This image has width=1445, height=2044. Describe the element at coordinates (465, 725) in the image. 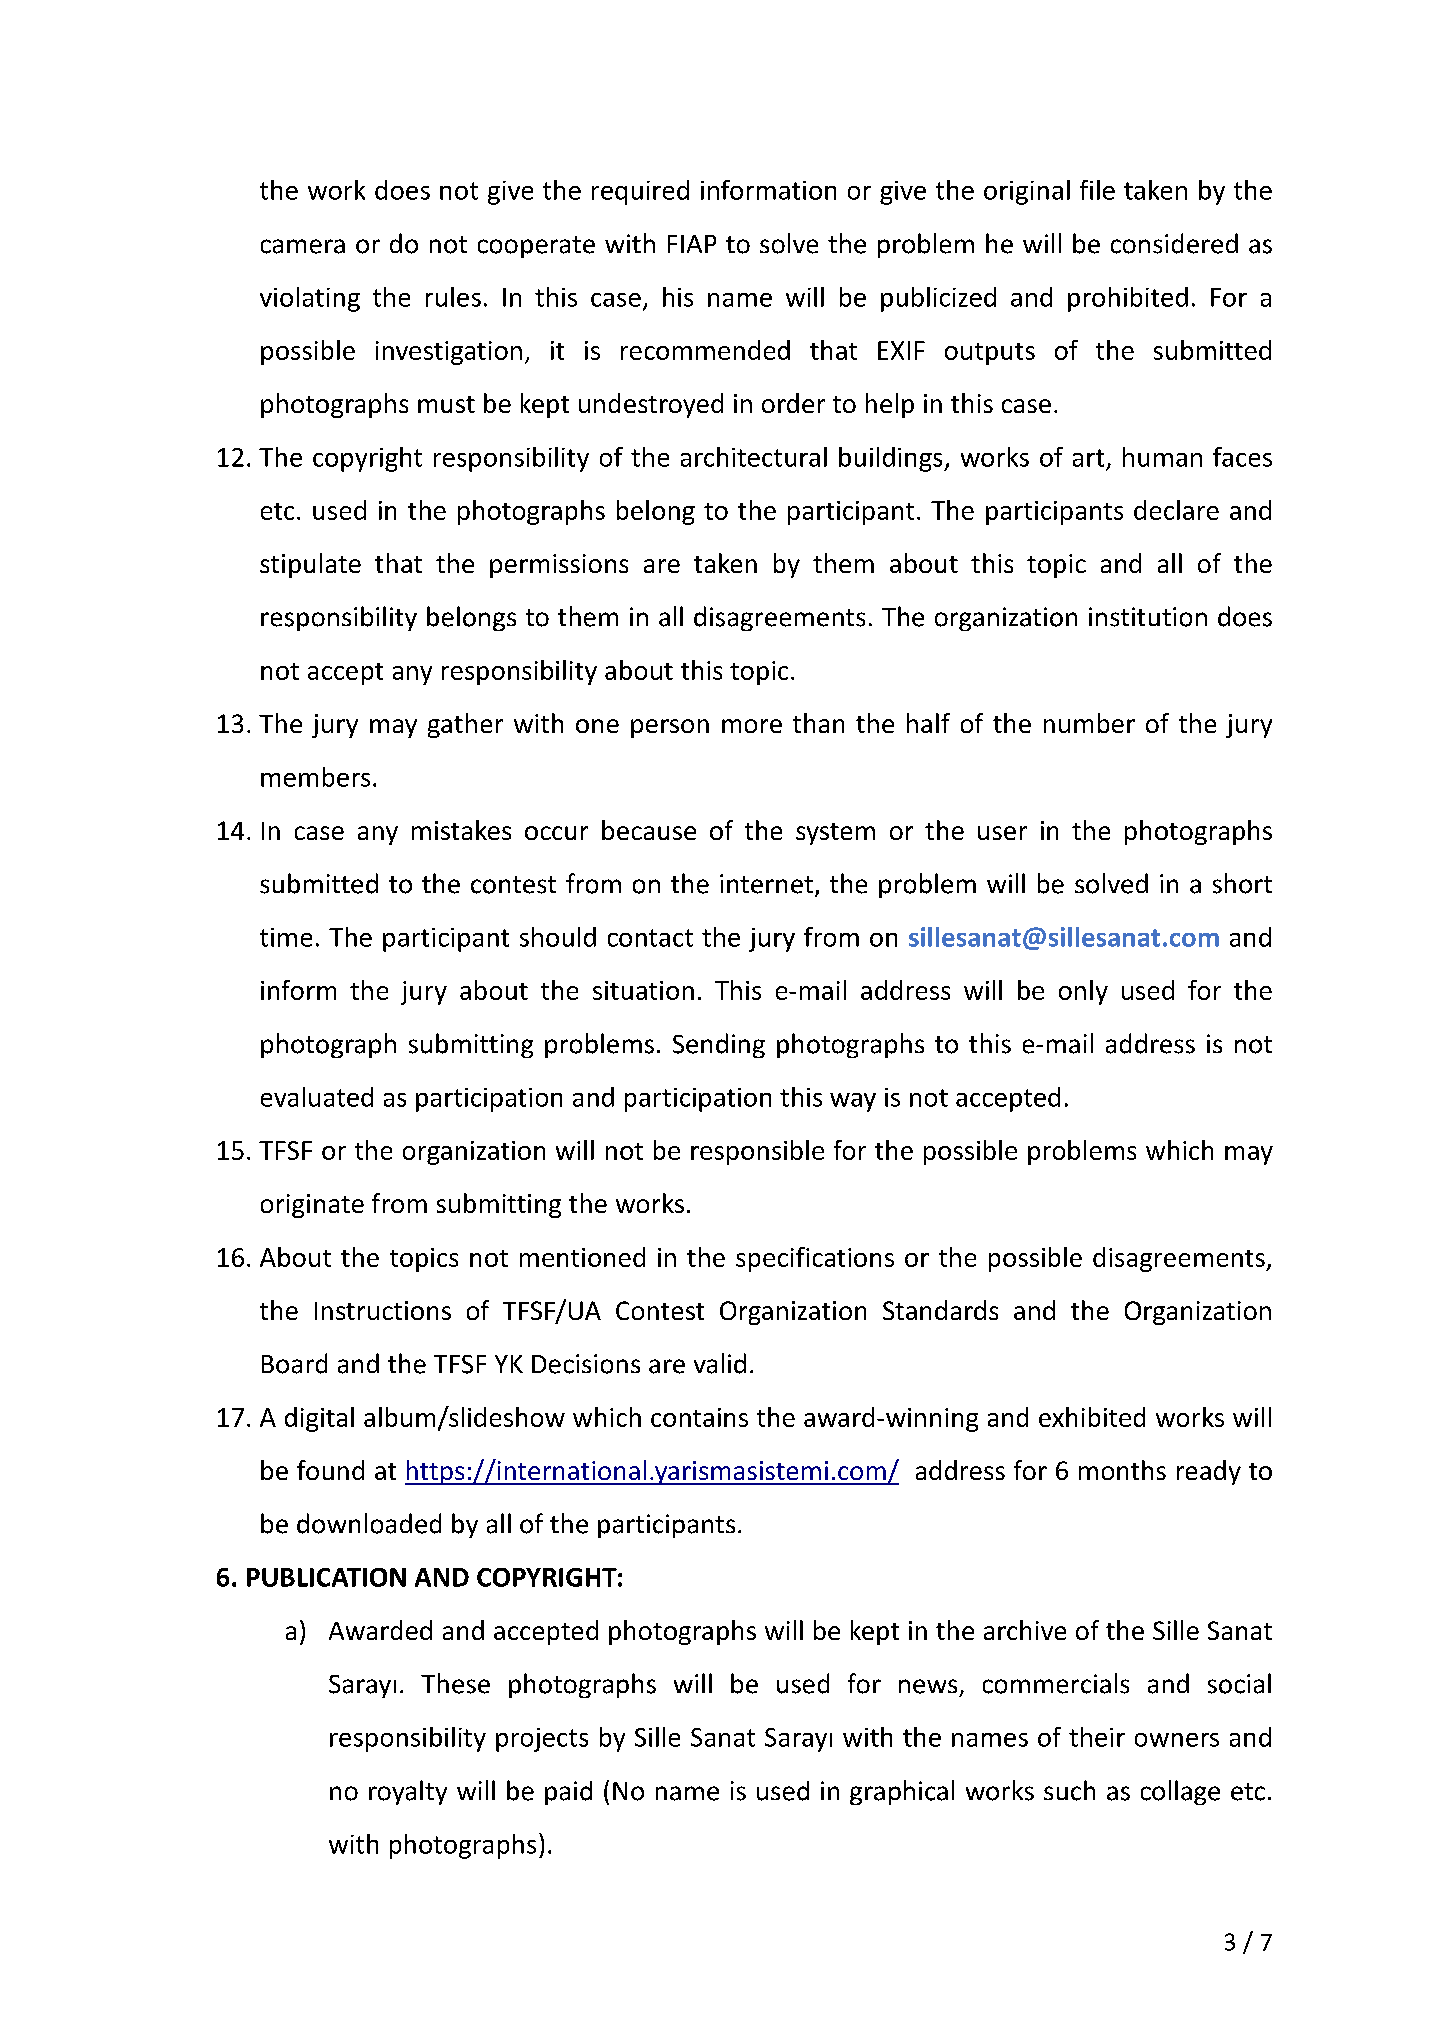

I see `gather` at that location.
